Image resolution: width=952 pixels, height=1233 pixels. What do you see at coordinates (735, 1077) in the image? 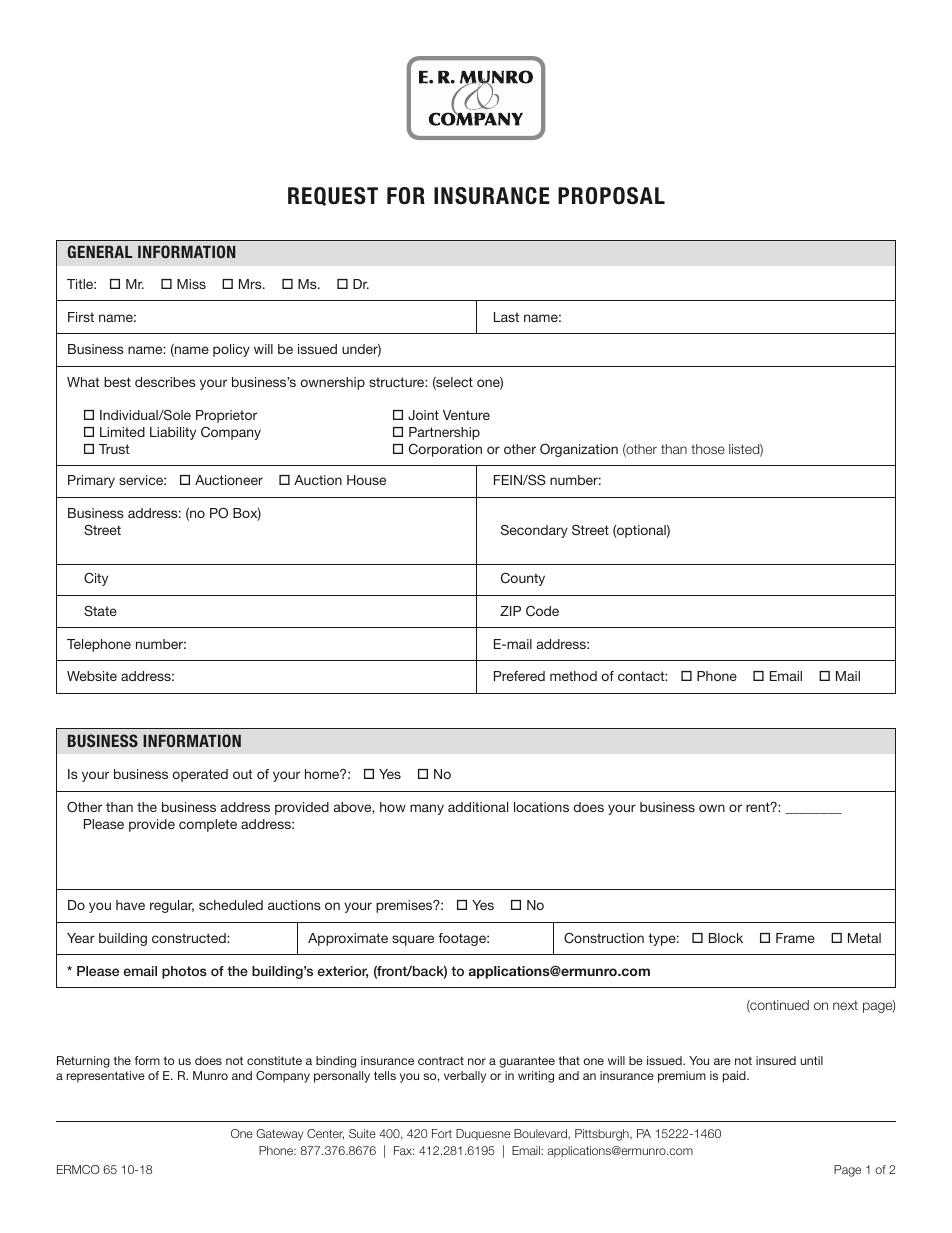
I see `paid` at bounding box center [735, 1077].
